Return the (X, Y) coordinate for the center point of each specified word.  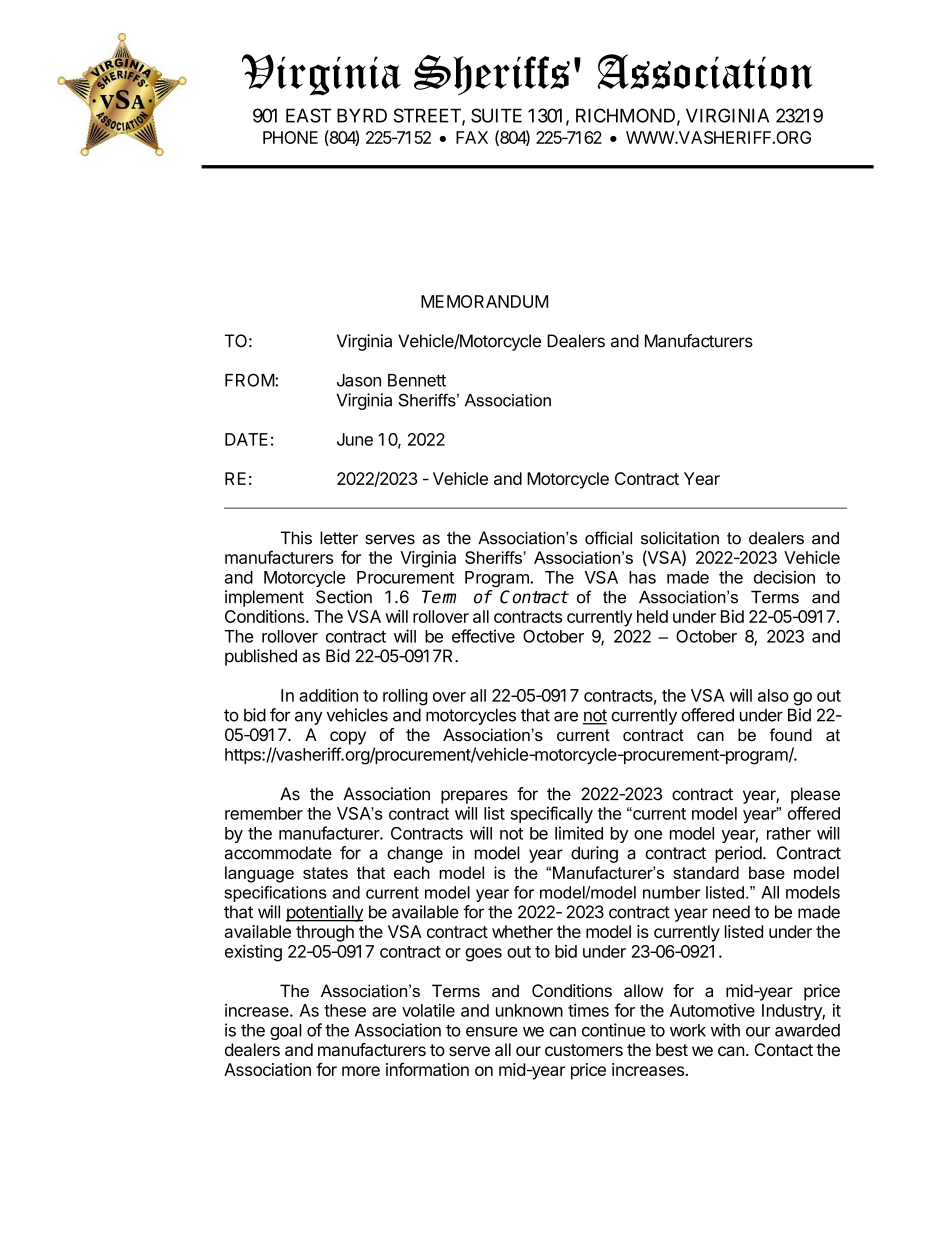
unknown (529, 1010)
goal (286, 1032)
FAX (472, 137)
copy (348, 738)
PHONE (290, 137)
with (725, 1030)
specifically (551, 814)
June (355, 439)
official (608, 538)
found (791, 734)
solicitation (680, 538)
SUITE (496, 115)
